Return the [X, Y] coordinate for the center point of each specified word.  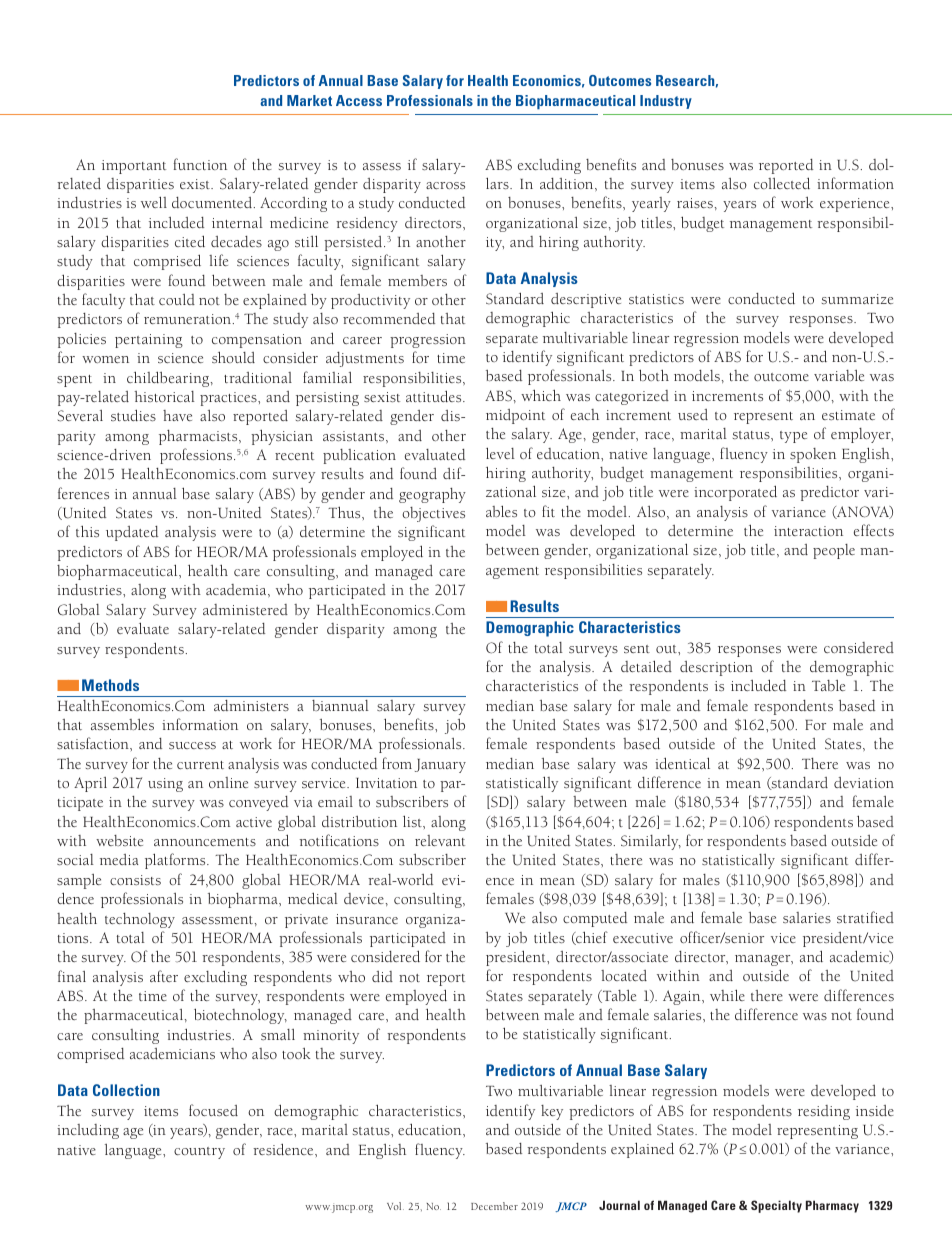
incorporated [735, 493]
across [445, 185]
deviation [864, 782]
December [494, 1206]
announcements [205, 842]
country [199, 1153]
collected [782, 183]
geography [432, 495]
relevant [440, 840]
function [200, 164]
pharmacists [199, 437]
